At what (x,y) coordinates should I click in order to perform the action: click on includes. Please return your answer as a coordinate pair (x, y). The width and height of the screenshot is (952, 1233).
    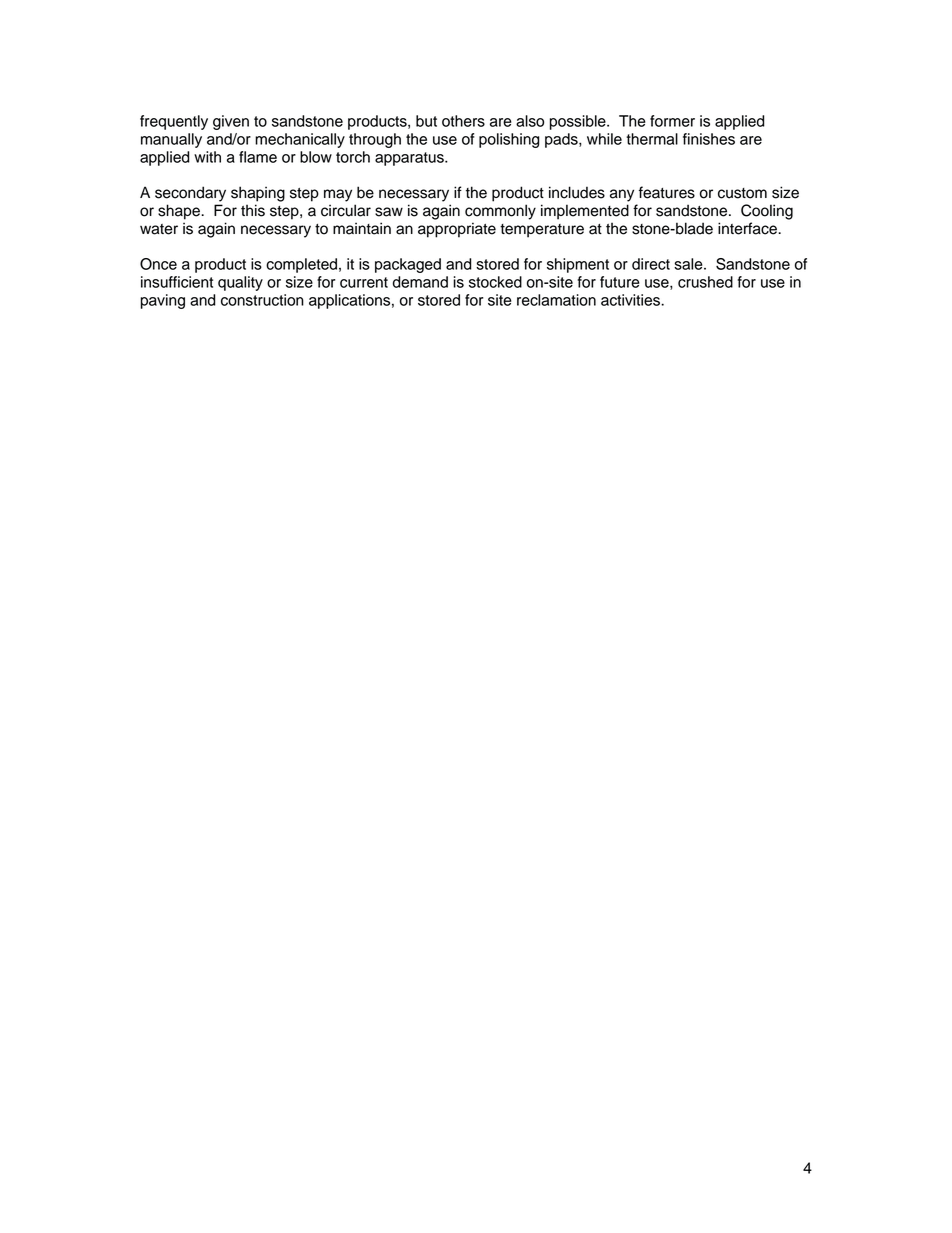
    Looking at the image, I should click on (577, 192).
